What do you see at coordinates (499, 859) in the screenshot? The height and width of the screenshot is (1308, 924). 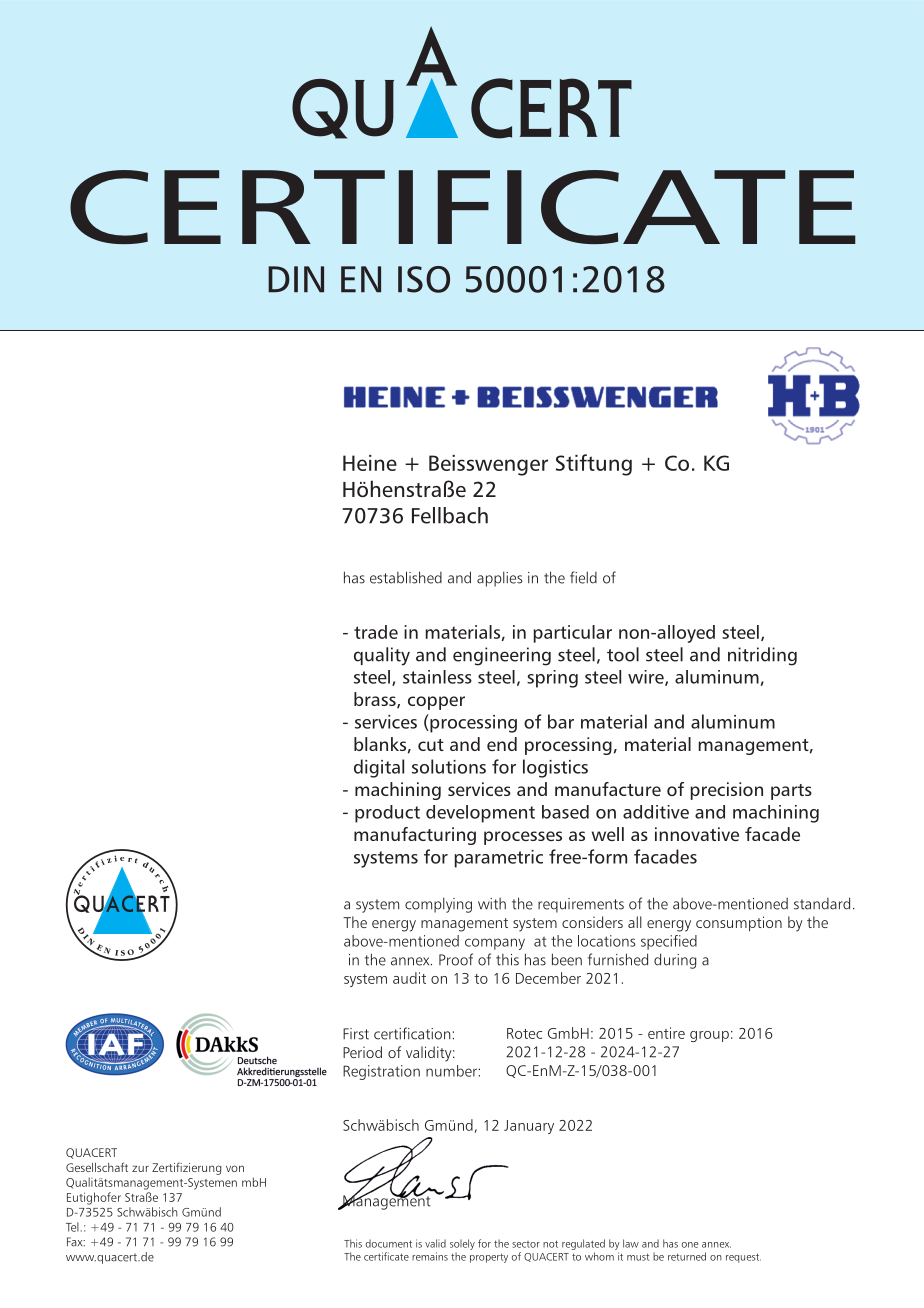 I see `parametric` at bounding box center [499, 859].
